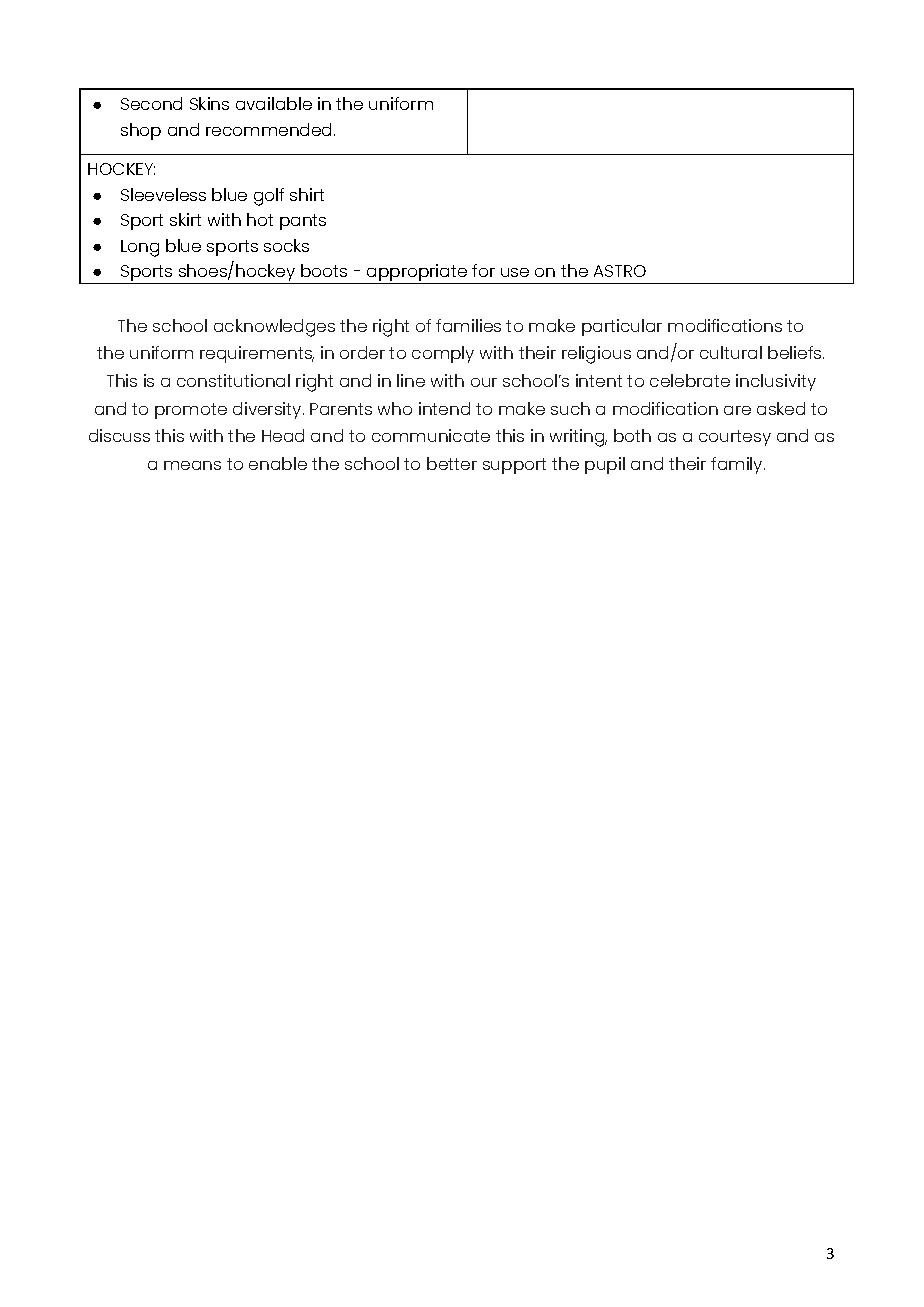 This image has height=1307, width=924. Describe the element at coordinates (209, 103) in the image. I see `Skins` at that location.
